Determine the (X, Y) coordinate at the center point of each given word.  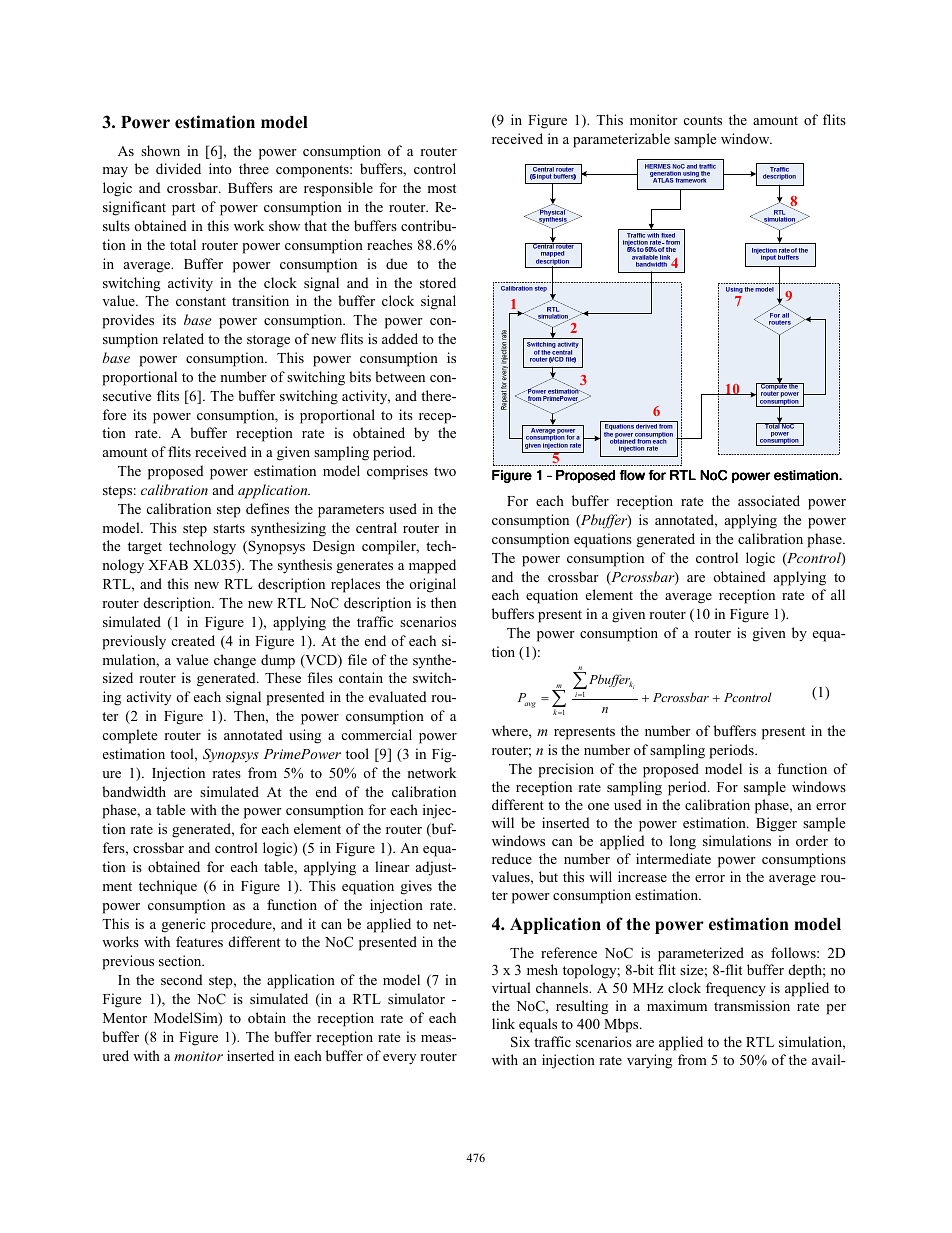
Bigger (776, 824)
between (400, 376)
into (220, 168)
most (442, 188)
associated (769, 500)
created (193, 640)
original (432, 585)
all (838, 594)
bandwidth (134, 791)
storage (268, 341)
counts (702, 120)
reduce (512, 858)
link (503, 1023)
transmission (752, 1005)
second (181, 979)
